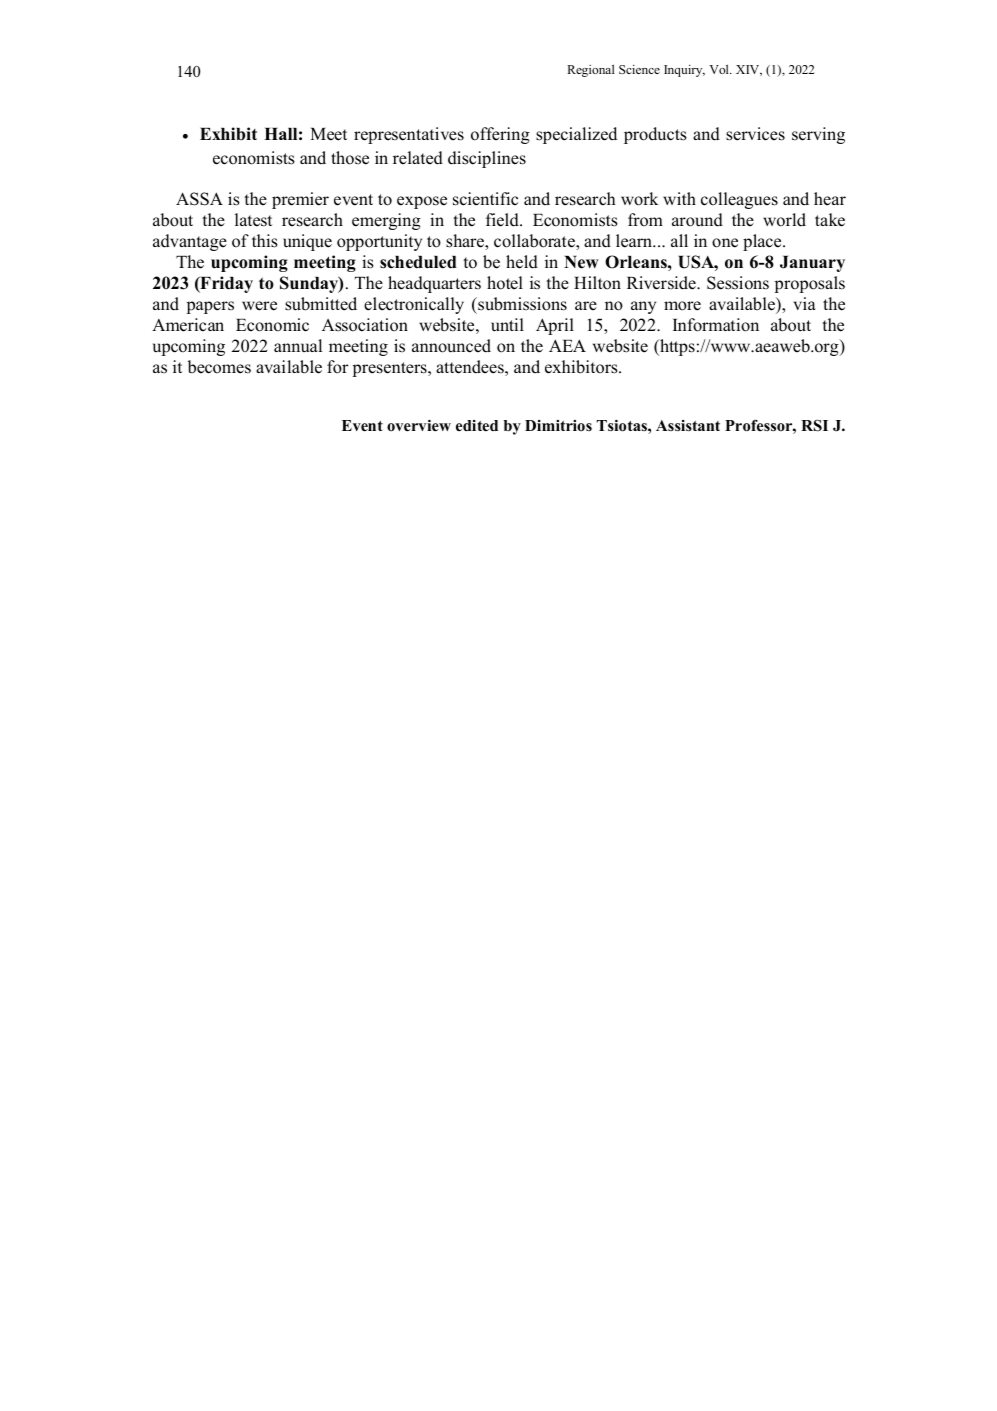 This screenshot has width=997, height=1411. What do you see at coordinates (591, 71) in the screenshot?
I see `Regional` at bounding box center [591, 71].
